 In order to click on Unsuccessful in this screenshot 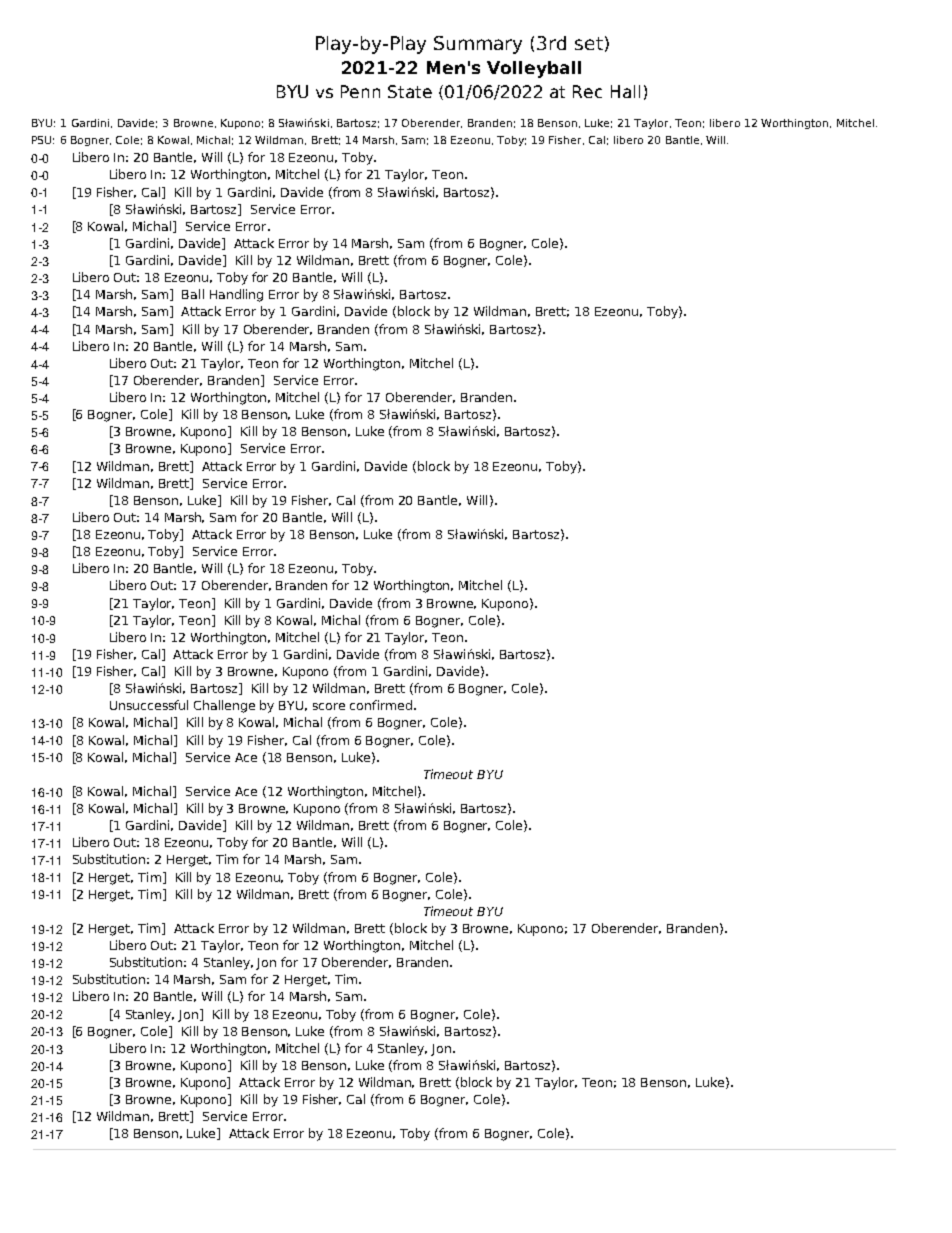, I will do `click(149, 705)`.
